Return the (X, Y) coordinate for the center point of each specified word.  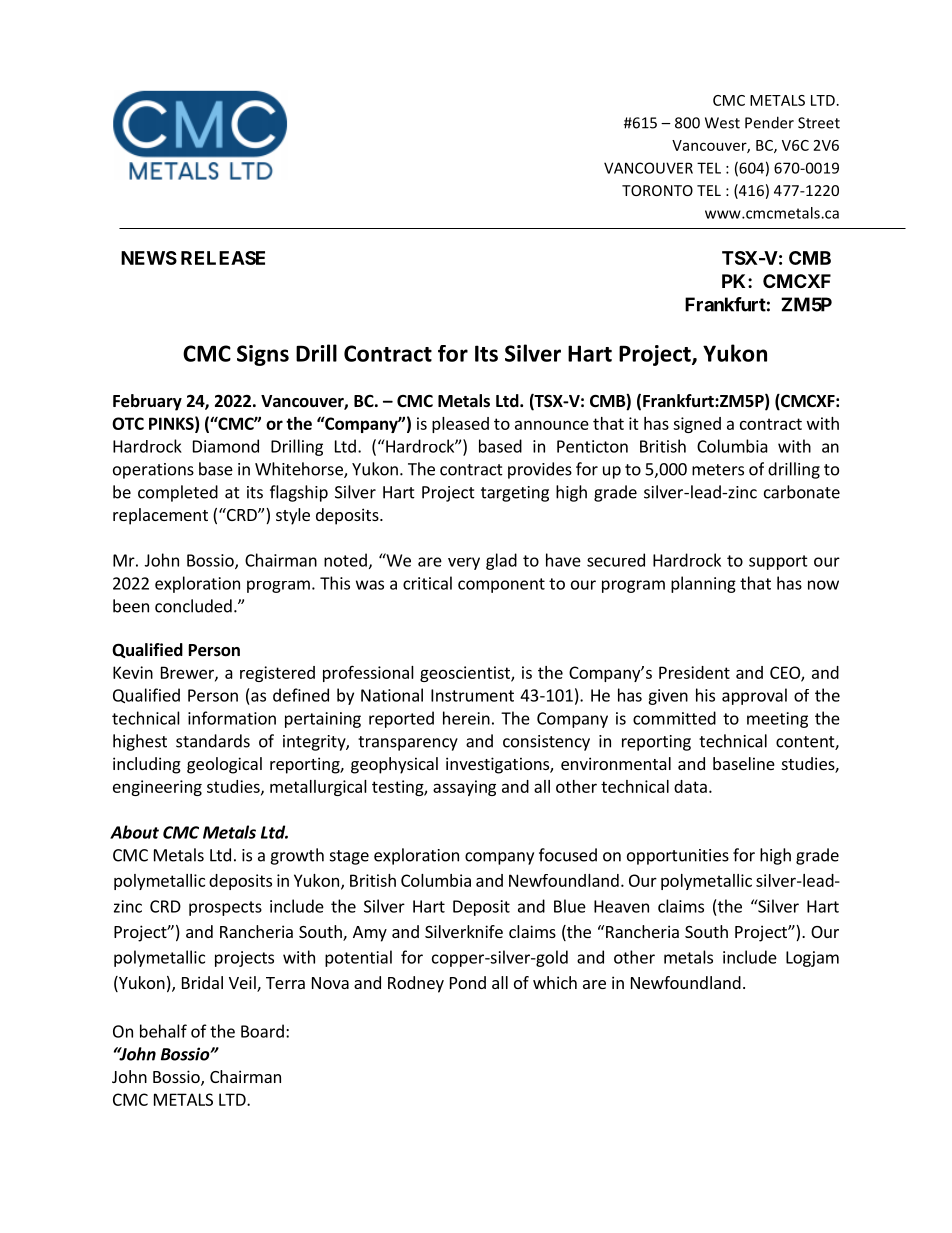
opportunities (678, 857)
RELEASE (223, 258)
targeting (515, 494)
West (722, 123)
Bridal (202, 982)
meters (718, 470)
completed (178, 493)
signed (697, 425)
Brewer (188, 673)
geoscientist (466, 674)
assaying (464, 788)
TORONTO (657, 190)
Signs (263, 355)
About (134, 832)
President (694, 672)
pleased (460, 425)
